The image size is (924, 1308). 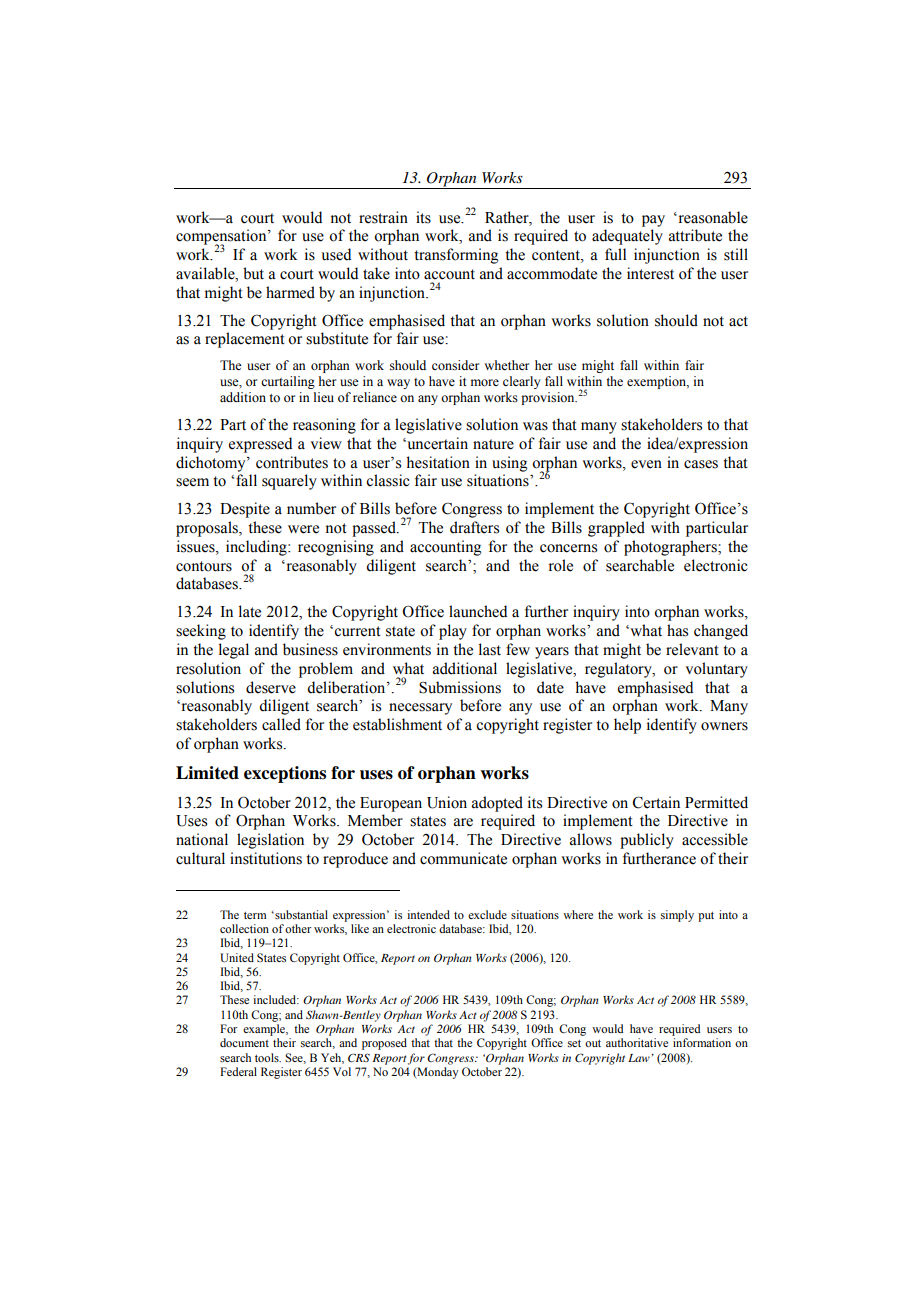 I want to click on drafters, so click(x=474, y=527).
